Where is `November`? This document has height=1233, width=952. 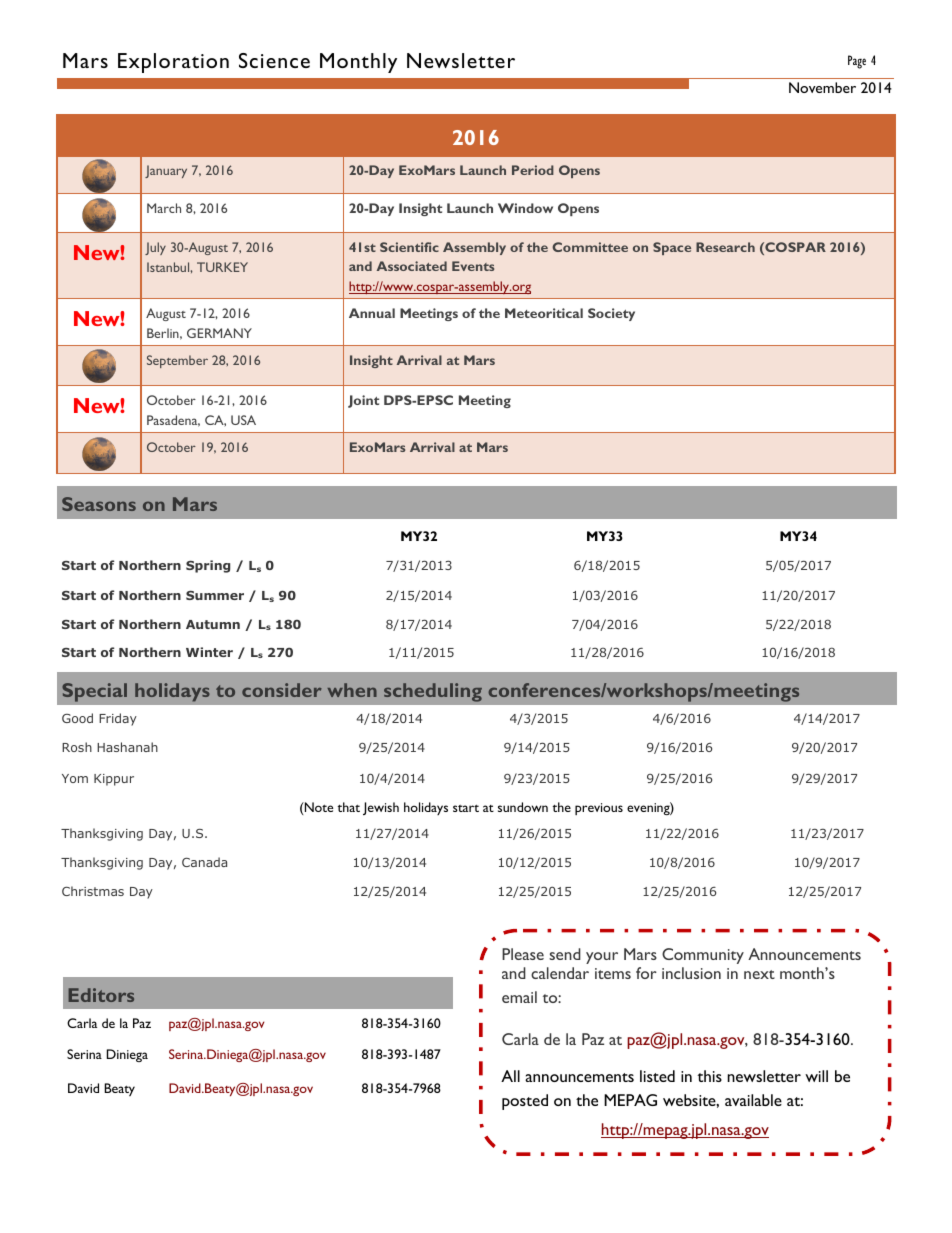 November is located at coordinates (822, 87).
